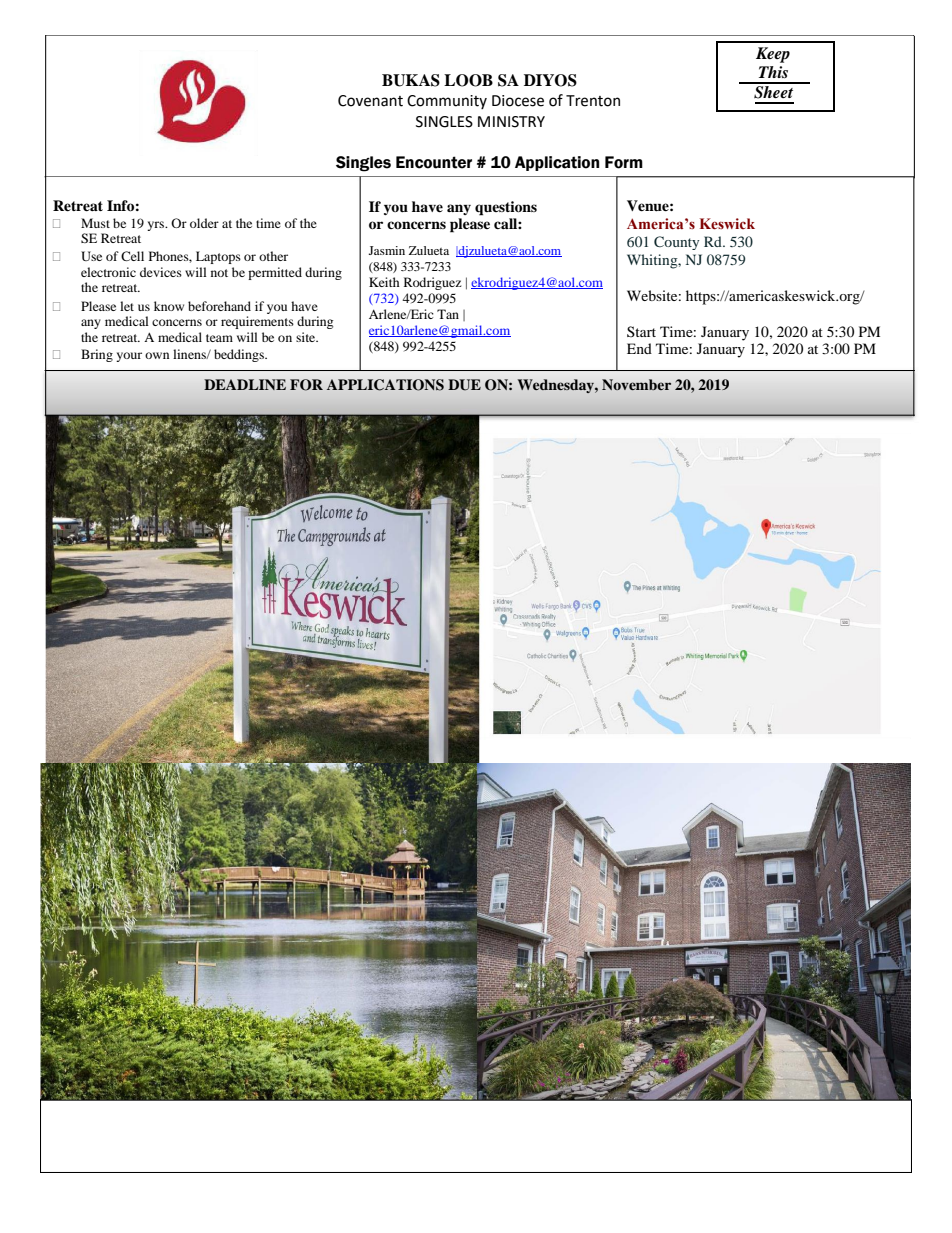  Describe the element at coordinates (624, 162) in the screenshot. I see `Form` at that location.
